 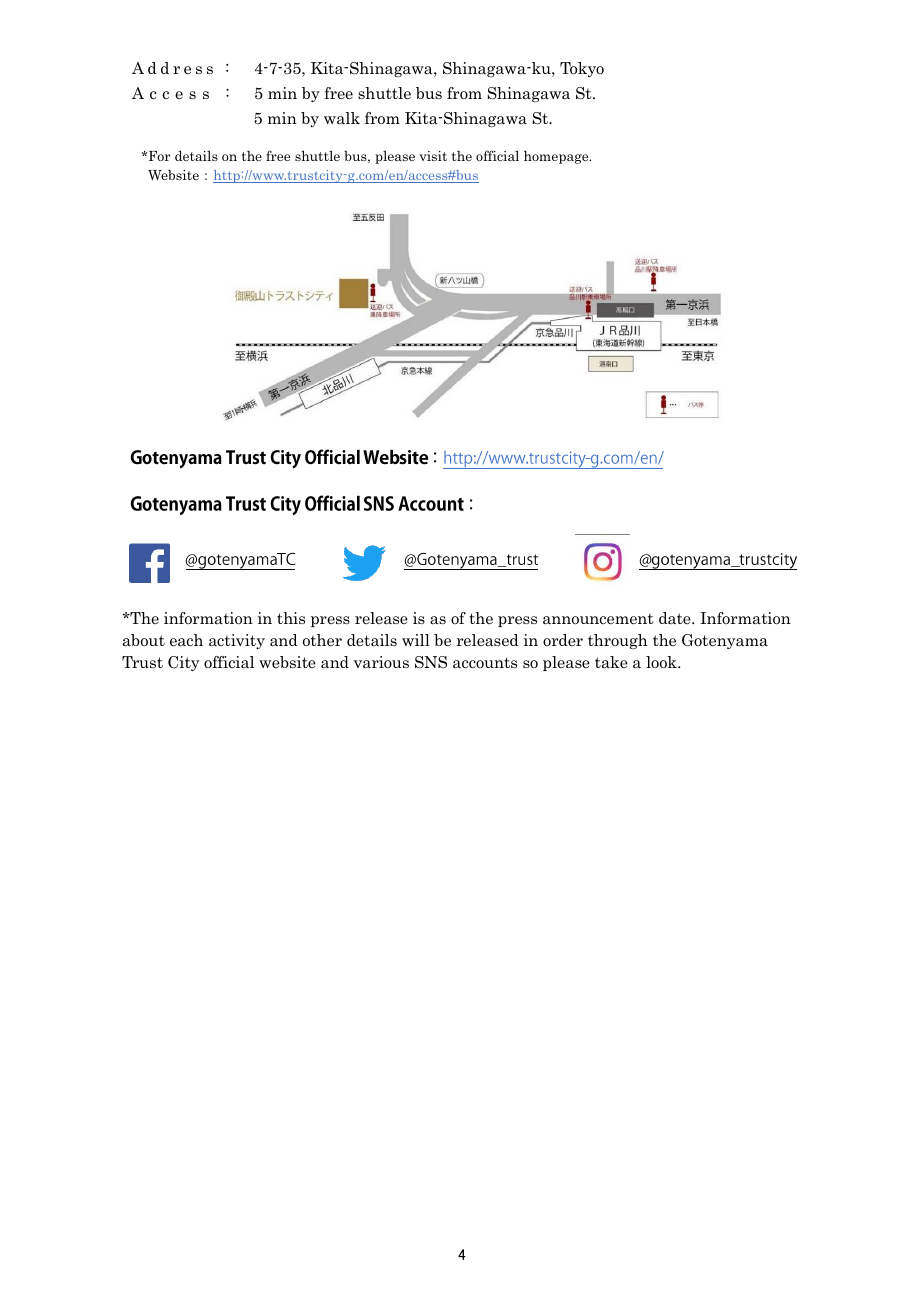 What do you see at coordinates (611, 662) in the page?
I see `take` at bounding box center [611, 662].
